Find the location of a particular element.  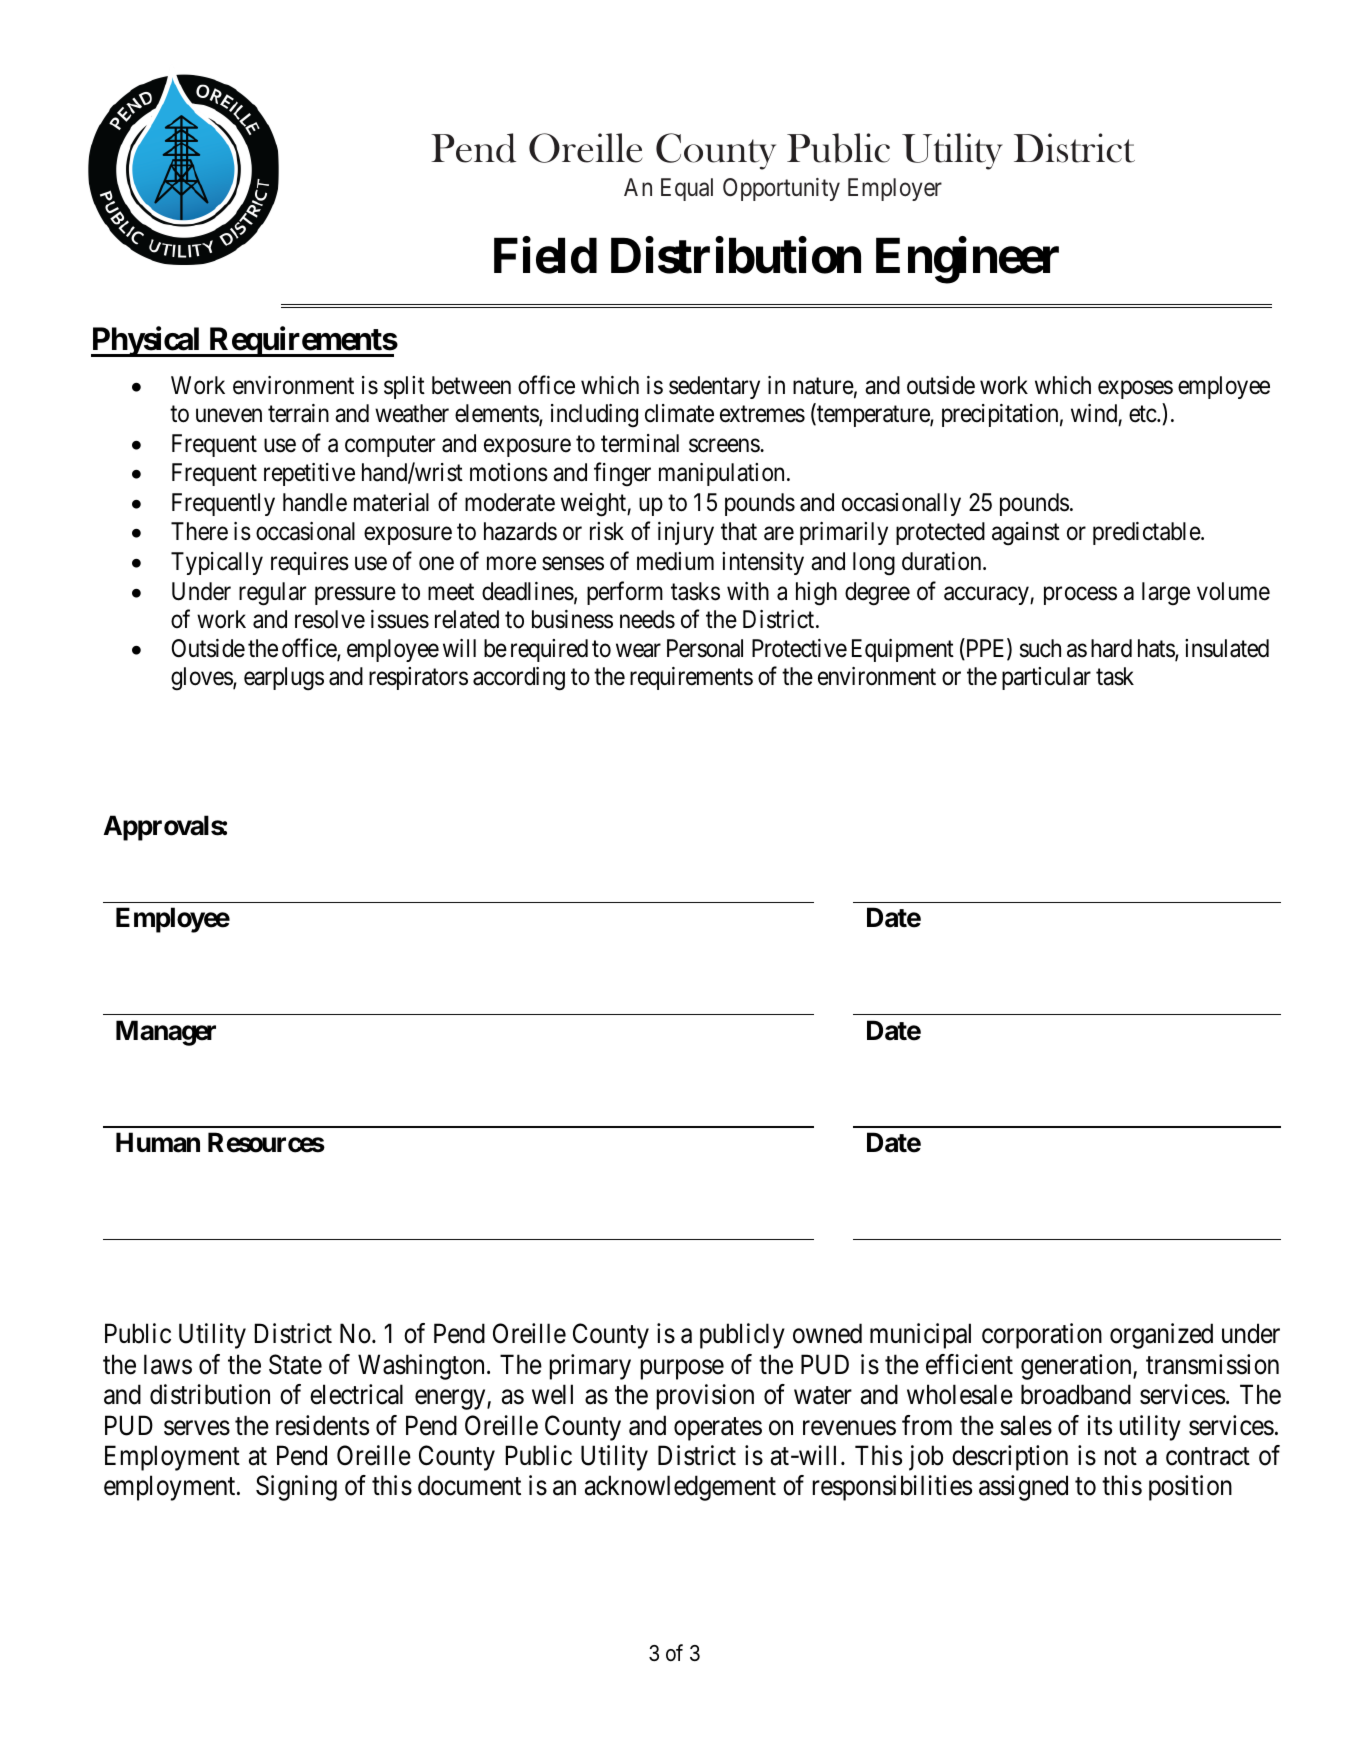

operates is located at coordinates (718, 1429).
